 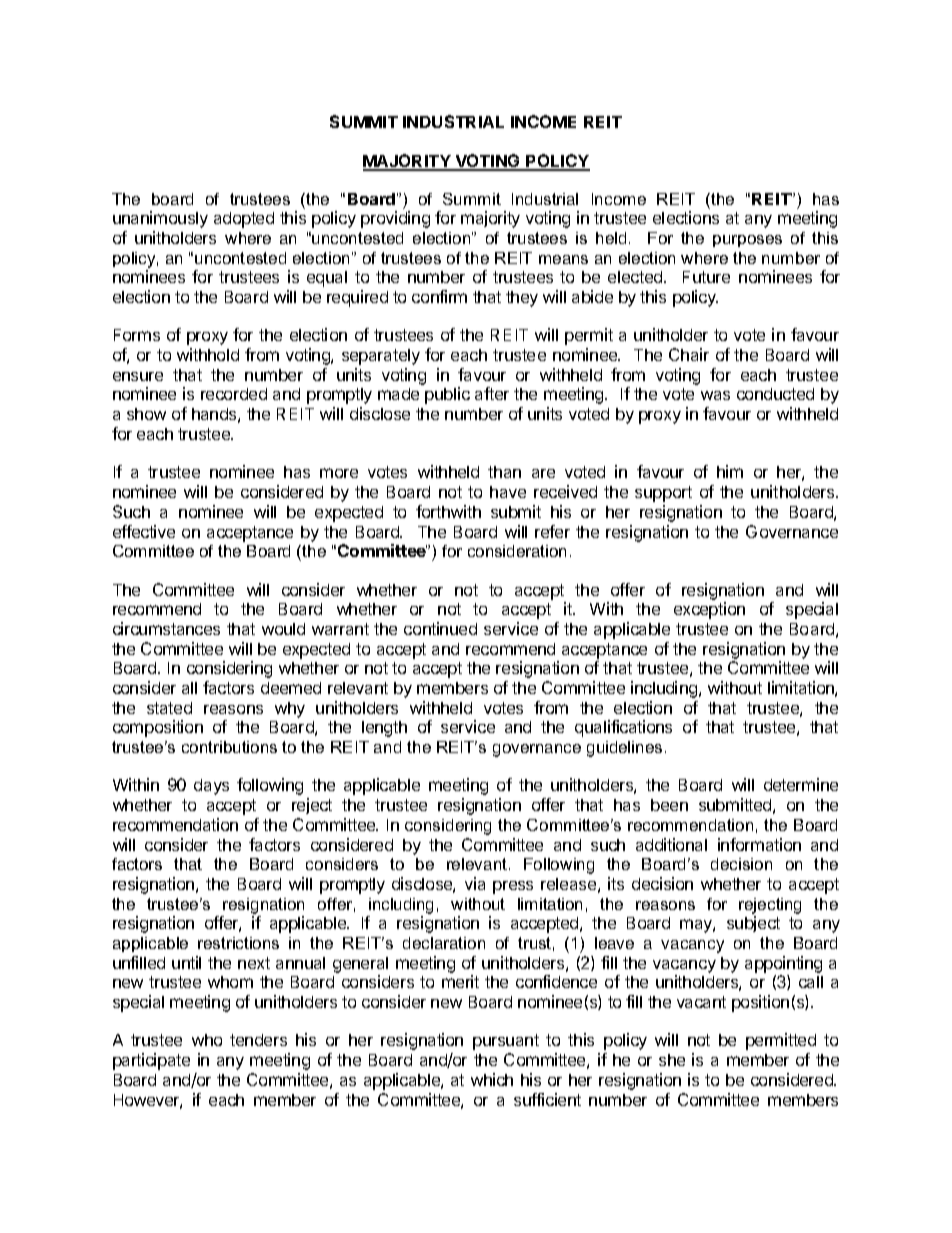 What do you see at coordinates (747, 241) in the screenshot?
I see `purposes` at bounding box center [747, 241].
